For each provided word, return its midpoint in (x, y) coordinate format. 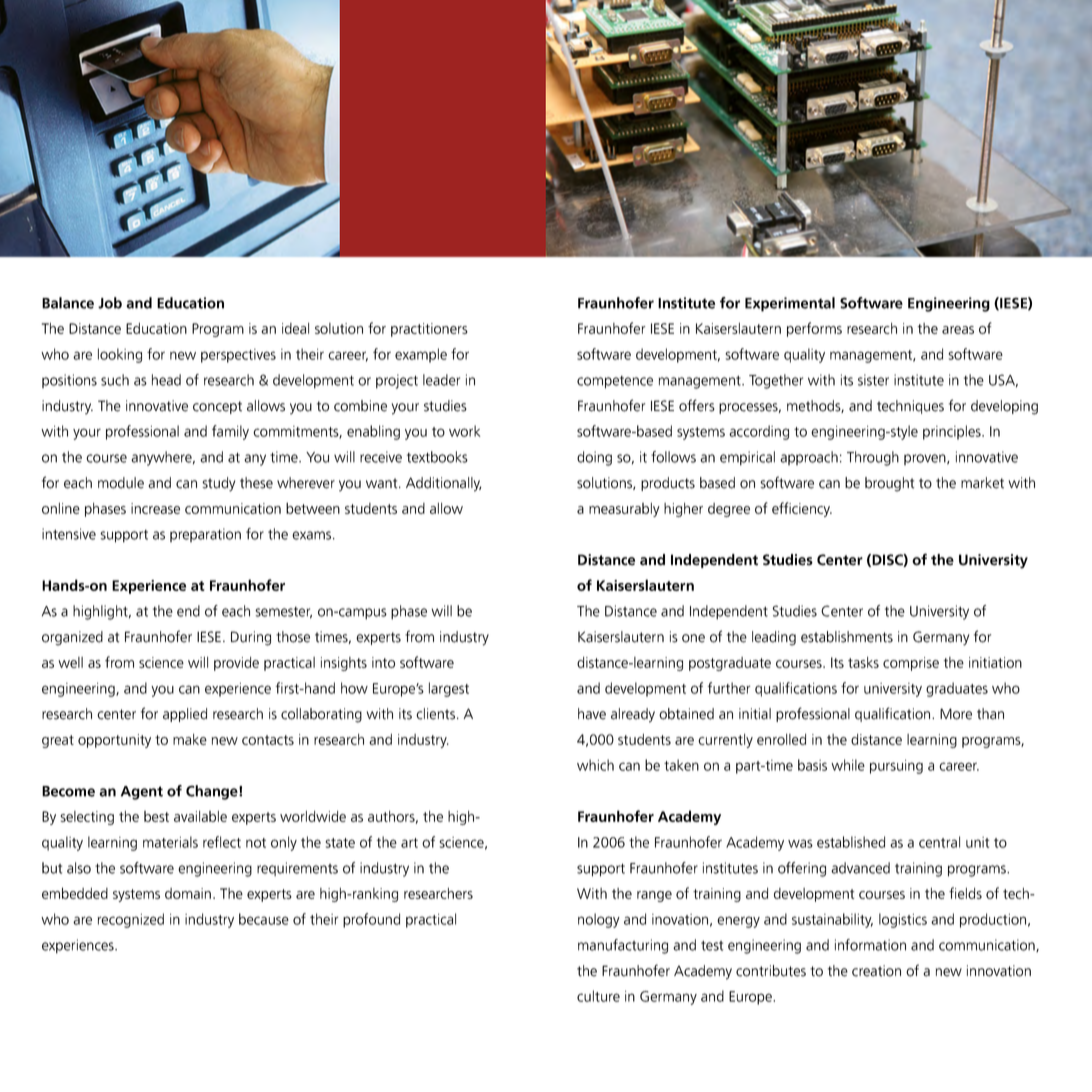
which (595, 765)
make (190, 739)
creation (876, 971)
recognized (130, 920)
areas (958, 330)
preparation (205, 535)
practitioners (429, 330)
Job (110, 303)
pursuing (896, 767)
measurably (624, 510)
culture (598, 996)
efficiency (802, 509)
